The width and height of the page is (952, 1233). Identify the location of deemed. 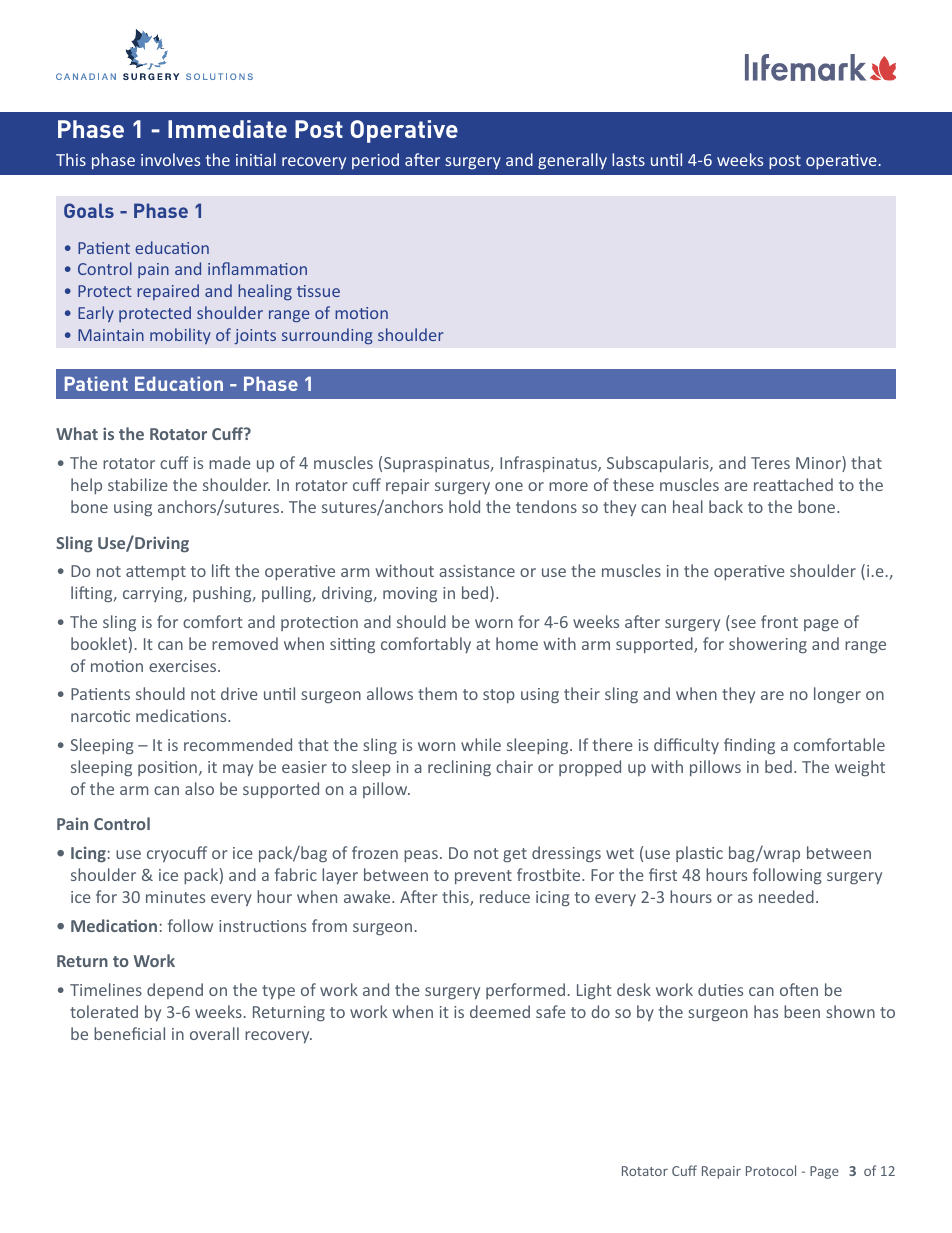
(500, 1011).
